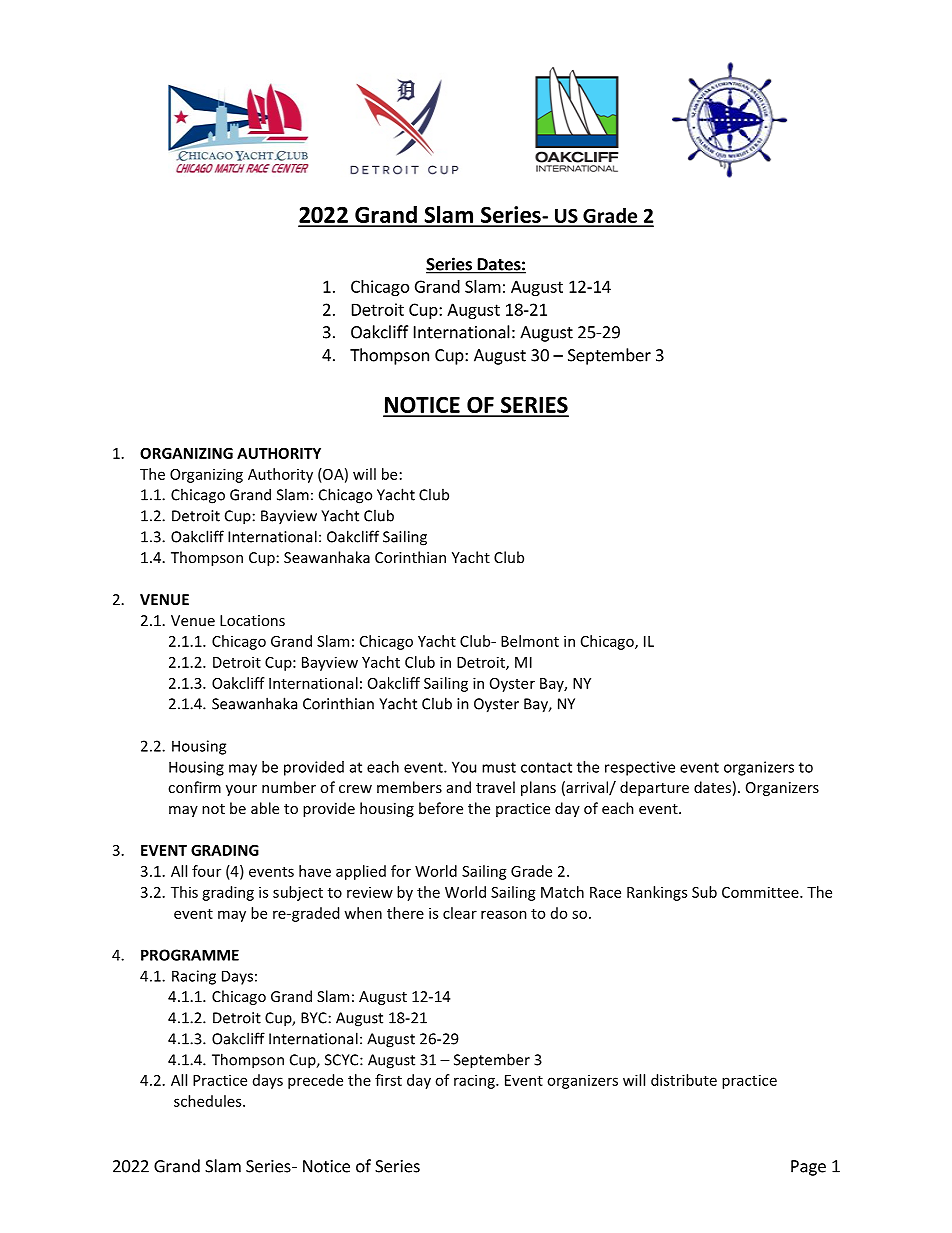  I want to click on first, so click(388, 1080).
